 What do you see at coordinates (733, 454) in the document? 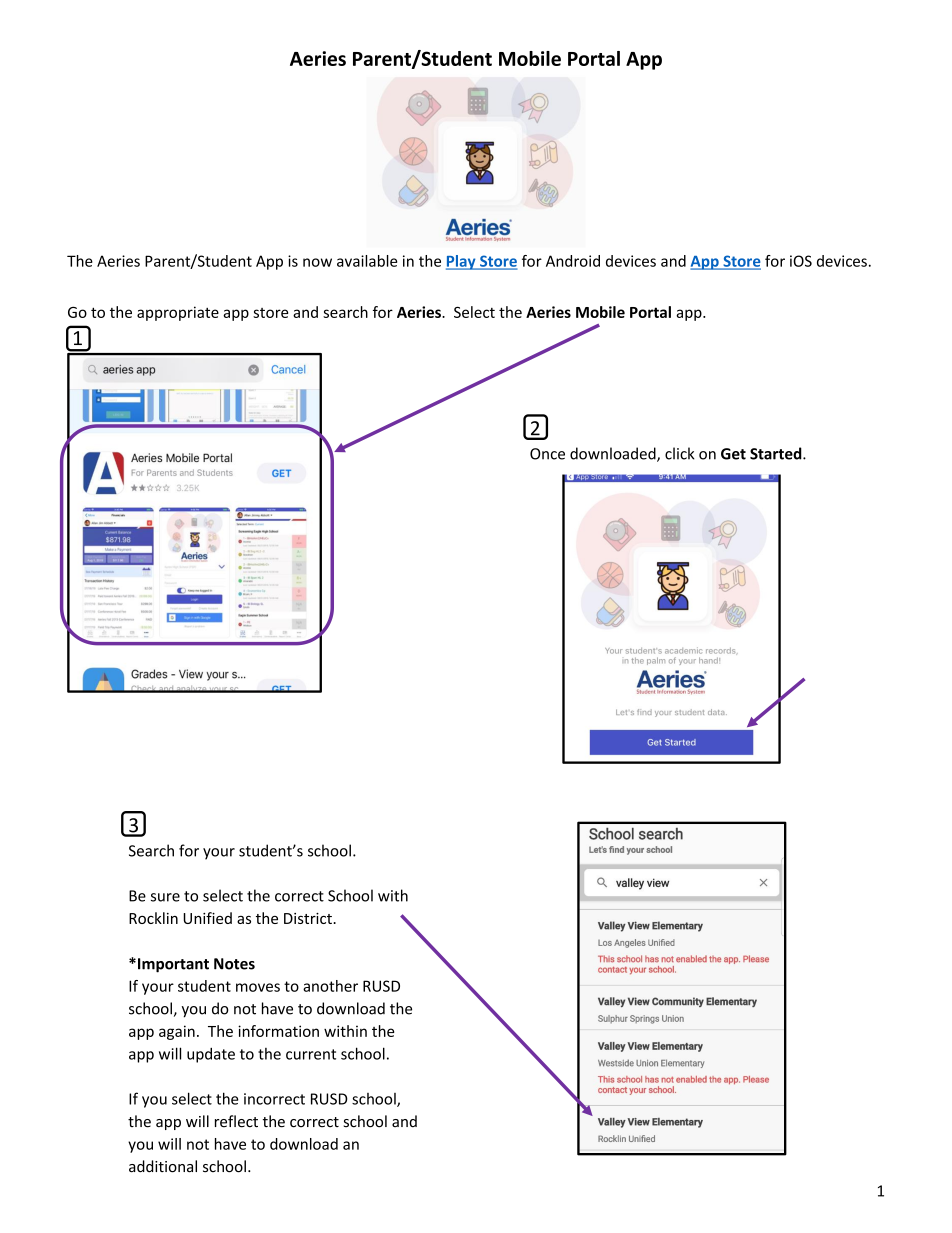
I see `Get` at bounding box center [733, 454].
